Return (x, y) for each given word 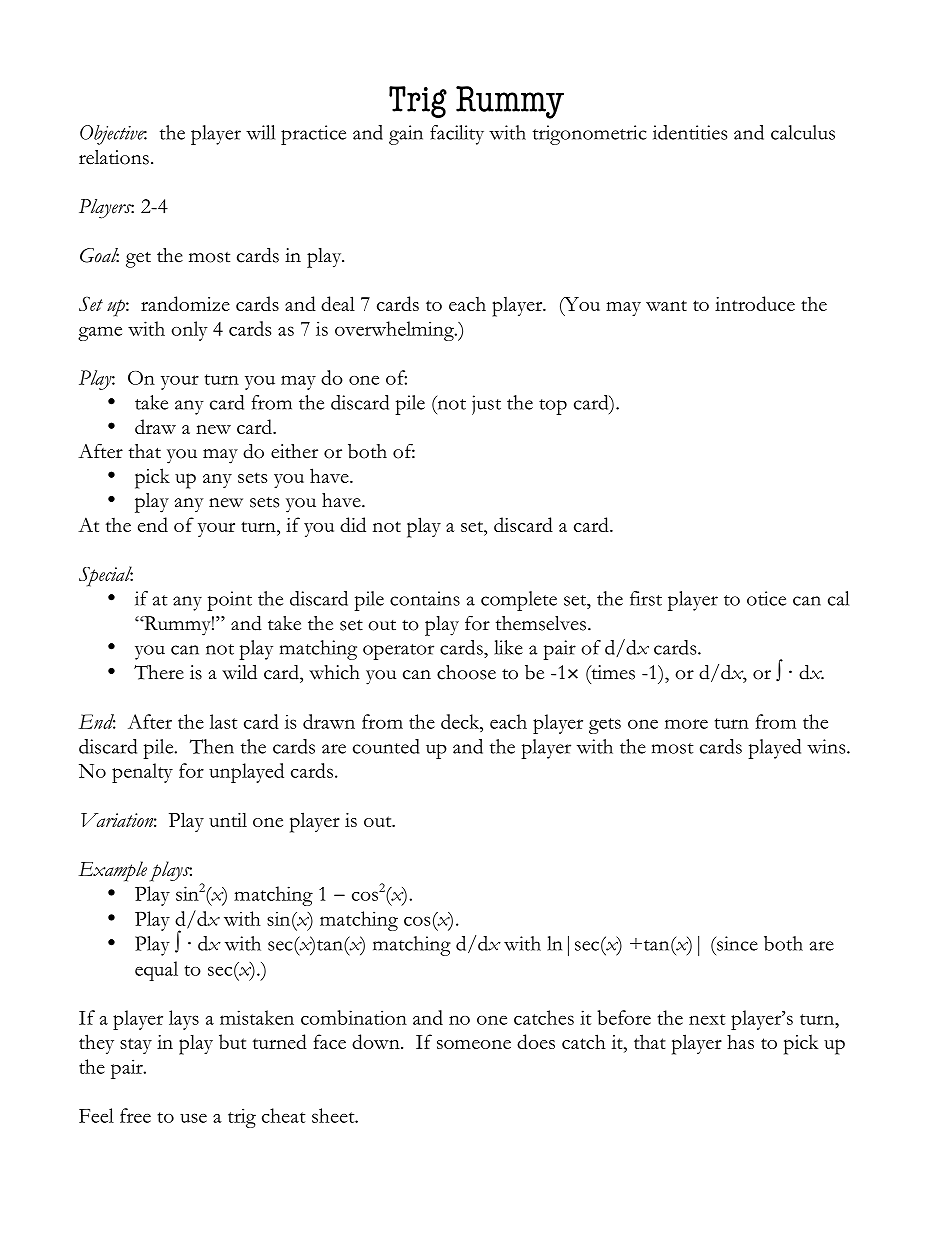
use (193, 1118)
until (228, 819)
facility (457, 135)
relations (114, 157)
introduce (755, 303)
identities (690, 132)
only (189, 331)
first (646, 598)
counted (386, 746)
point (229, 601)
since (736, 943)
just (486, 405)
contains (425, 598)
